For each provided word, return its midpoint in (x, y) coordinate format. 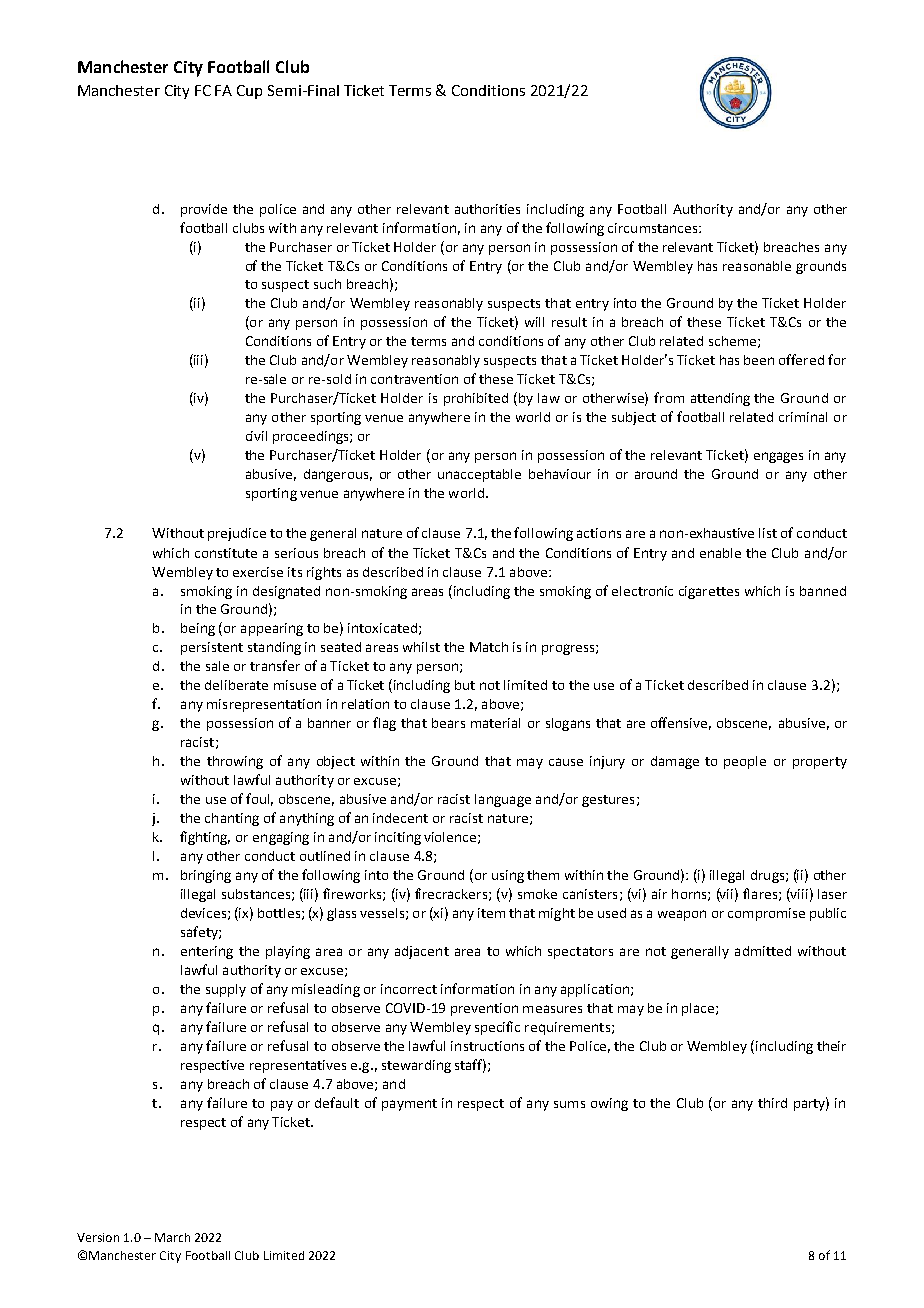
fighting (205, 838)
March (172, 1237)
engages (778, 457)
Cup (249, 92)
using (508, 876)
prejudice (237, 534)
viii (798, 893)
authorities (487, 209)
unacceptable (479, 475)
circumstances (654, 228)
